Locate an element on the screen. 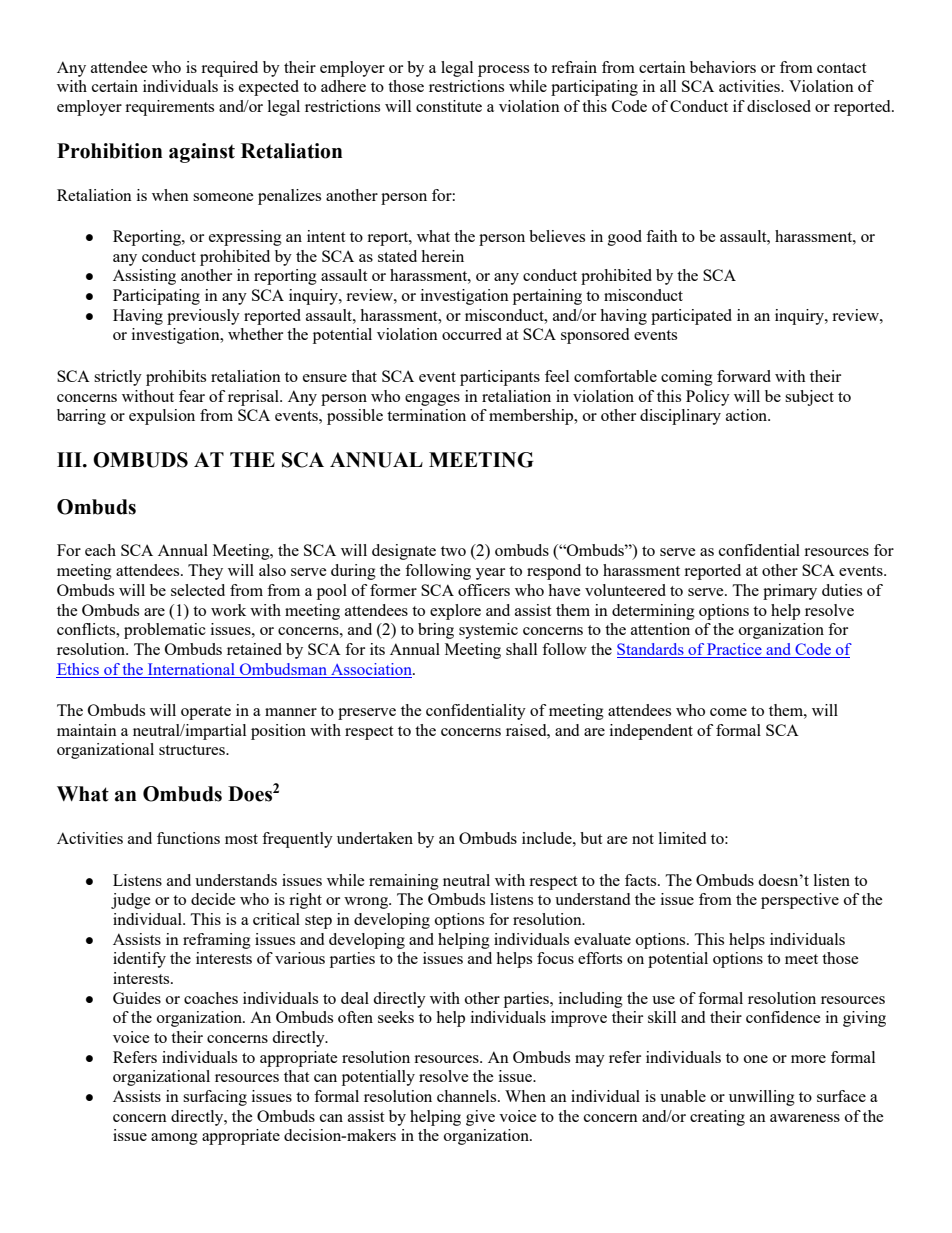 The image size is (952, 1233). primary is located at coordinates (790, 592).
